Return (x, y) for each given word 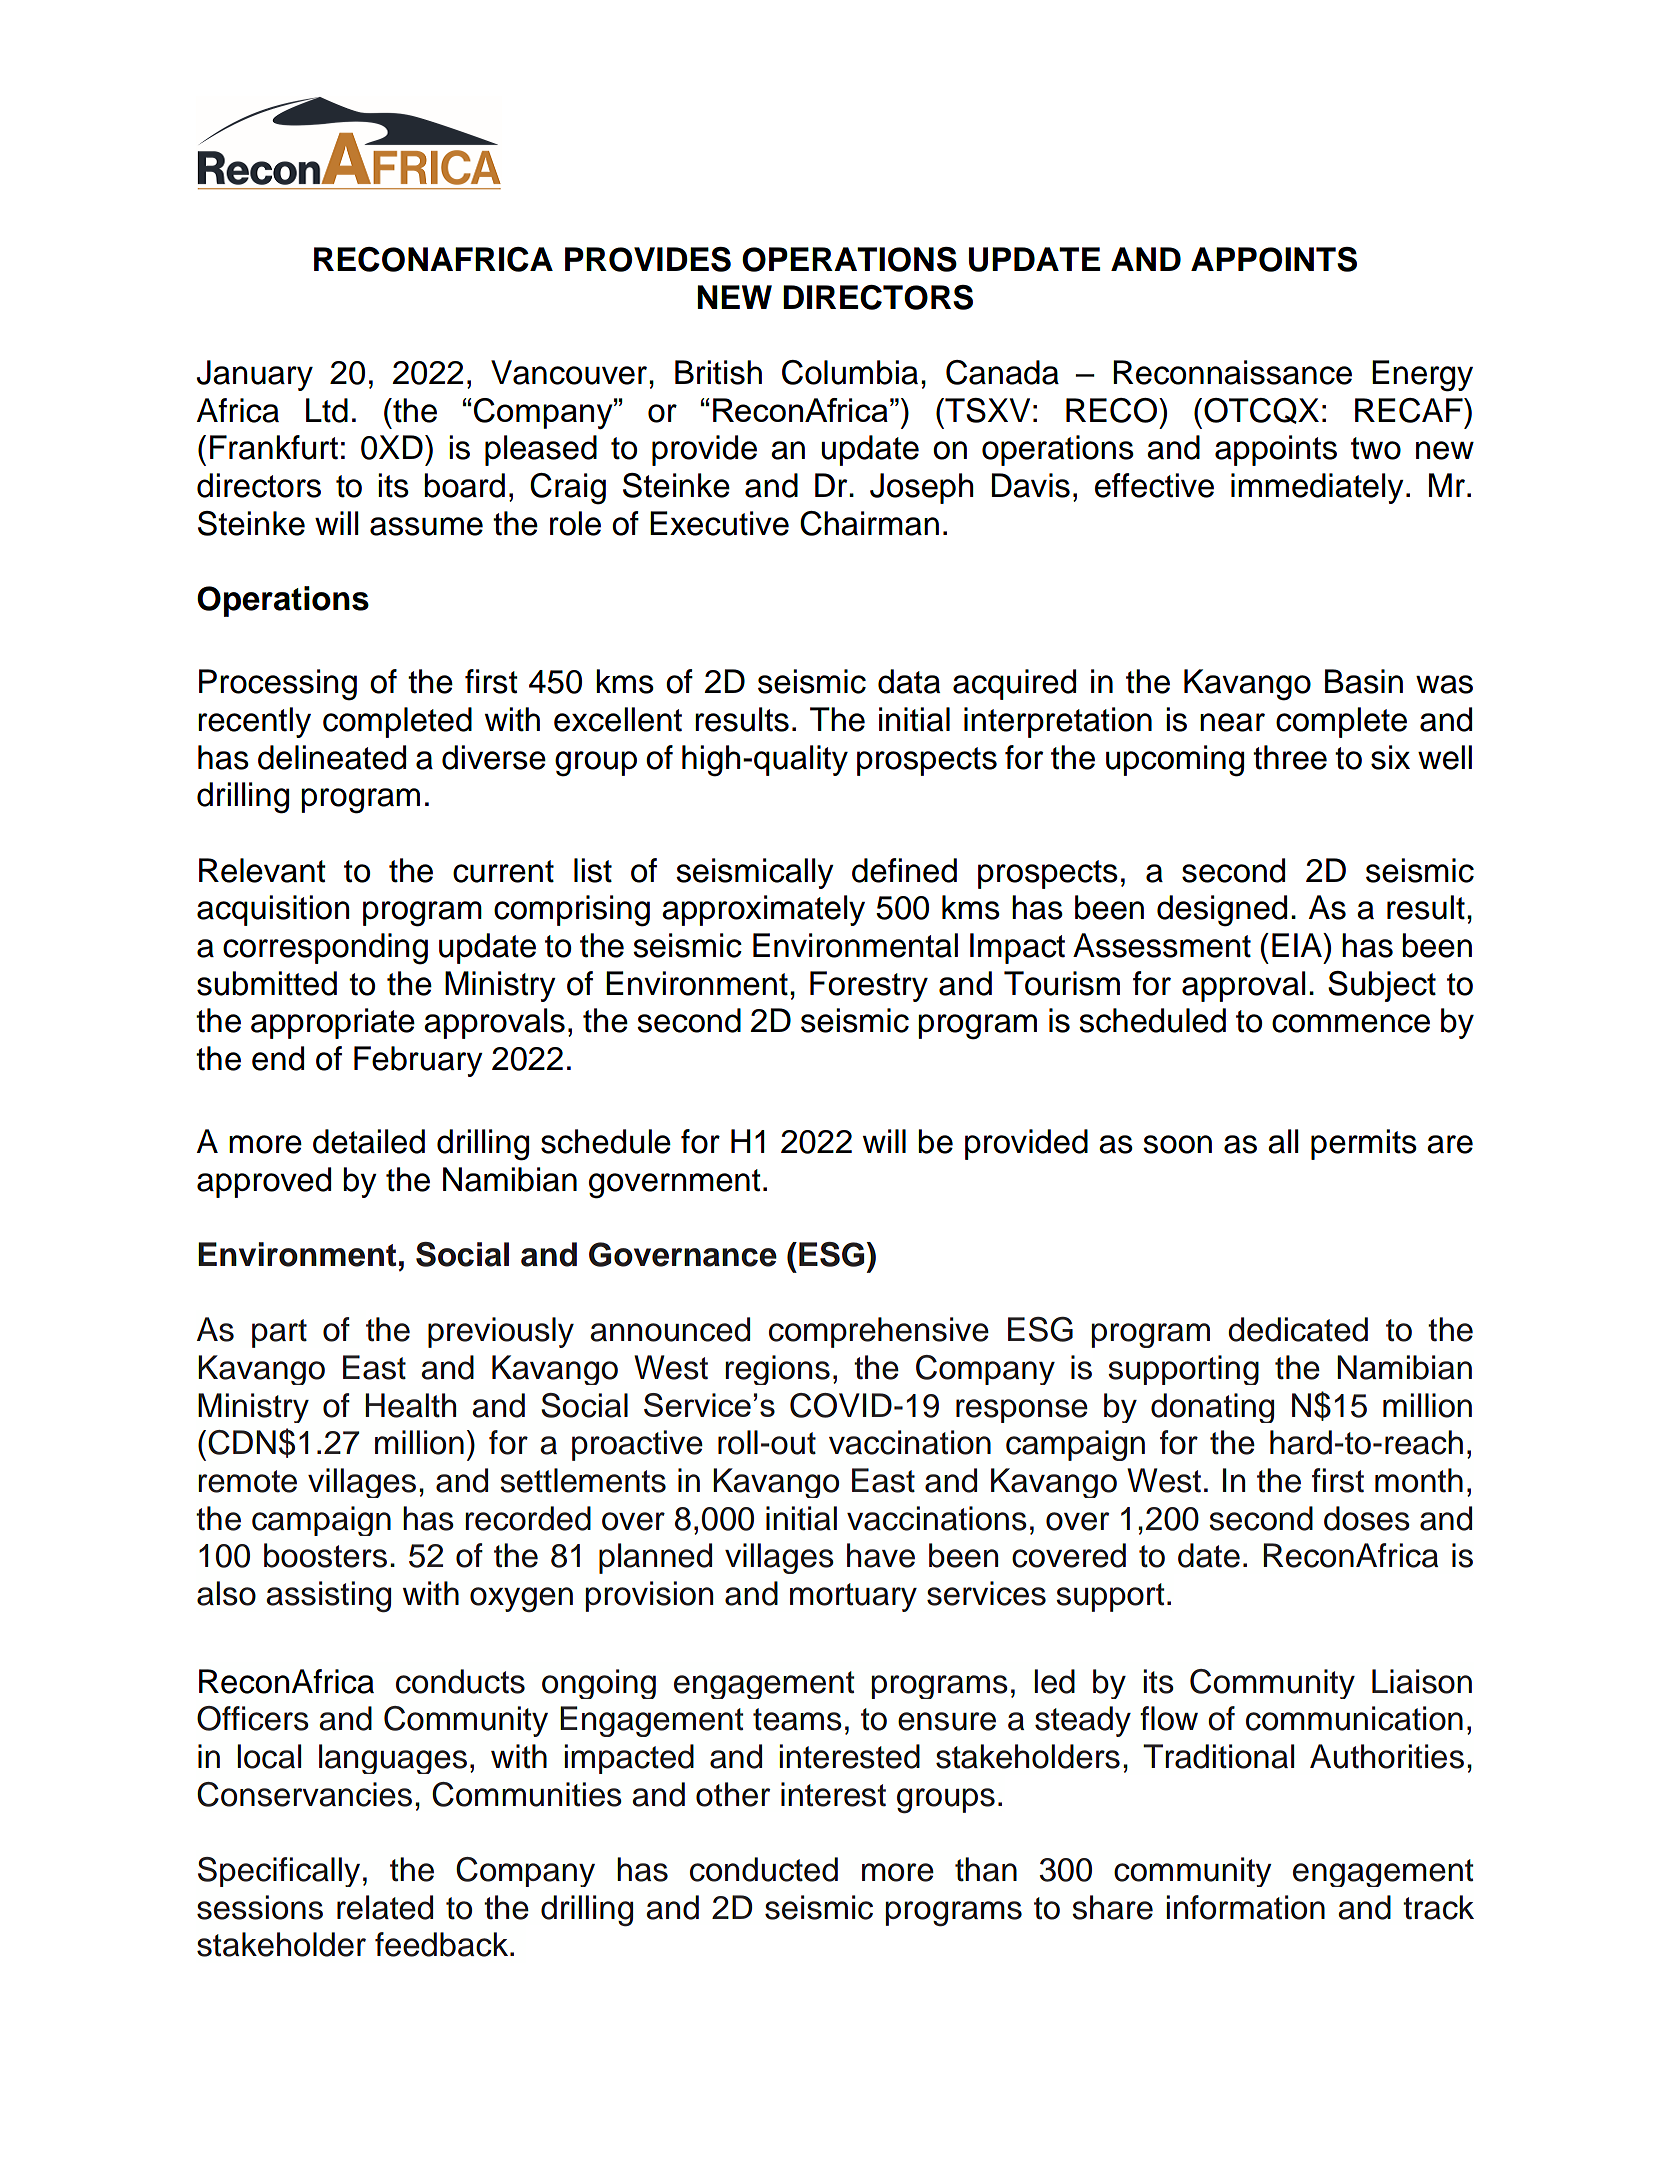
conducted (764, 1869)
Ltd (327, 410)
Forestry (869, 986)
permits (1364, 1144)
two (1376, 448)
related (385, 1907)
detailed (369, 1141)
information (1245, 1907)
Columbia (850, 372)
